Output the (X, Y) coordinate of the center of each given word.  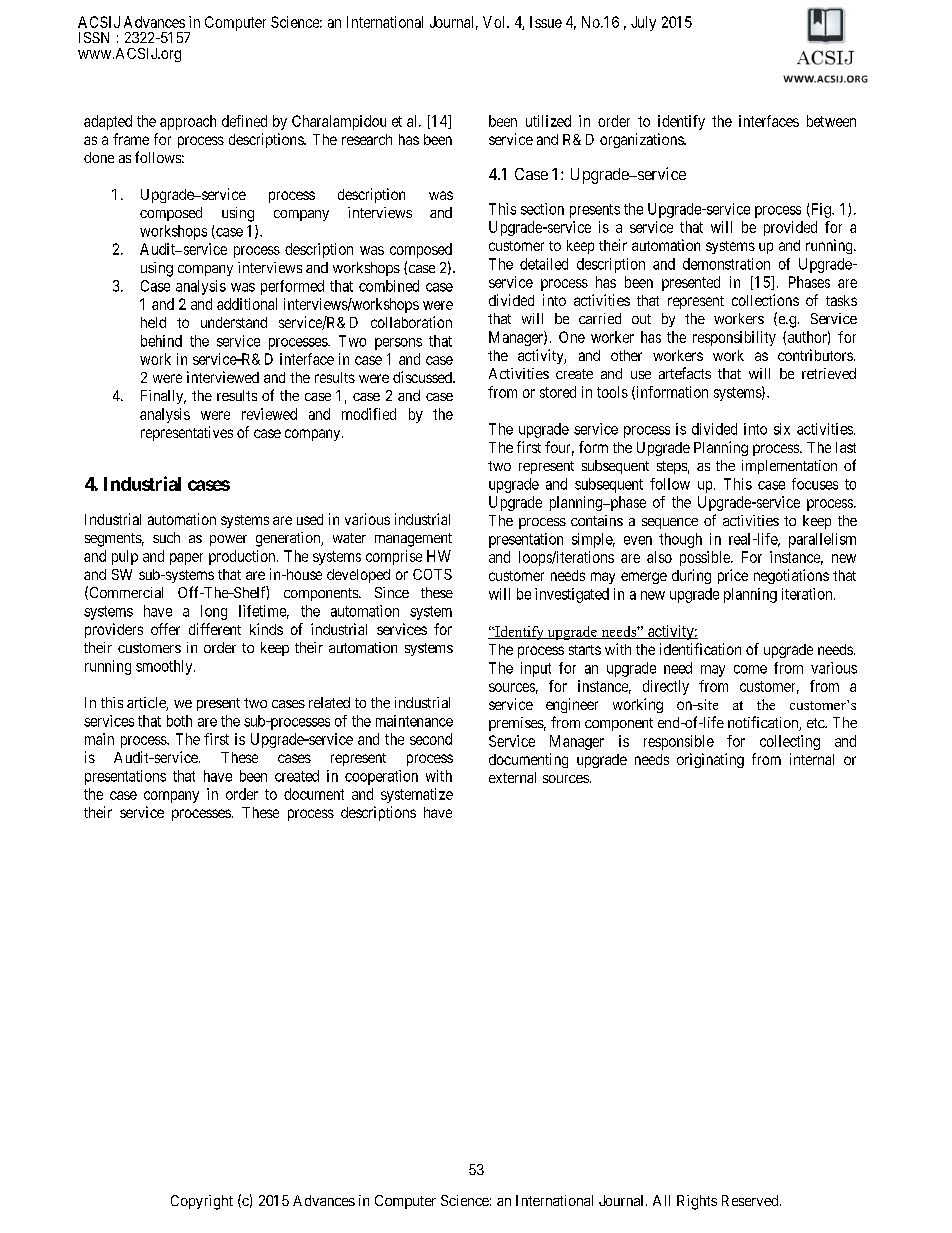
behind (161, 341)
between (831, 121)
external (512, 777)
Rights (697, 1202)
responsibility (734, 338)
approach (188, 122)
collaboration (411, 322)
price (733, 576)
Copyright (202, 1202)
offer (165, 629)
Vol (495, 22)
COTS (432, 574)
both (179, 721)
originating (710, 760)
